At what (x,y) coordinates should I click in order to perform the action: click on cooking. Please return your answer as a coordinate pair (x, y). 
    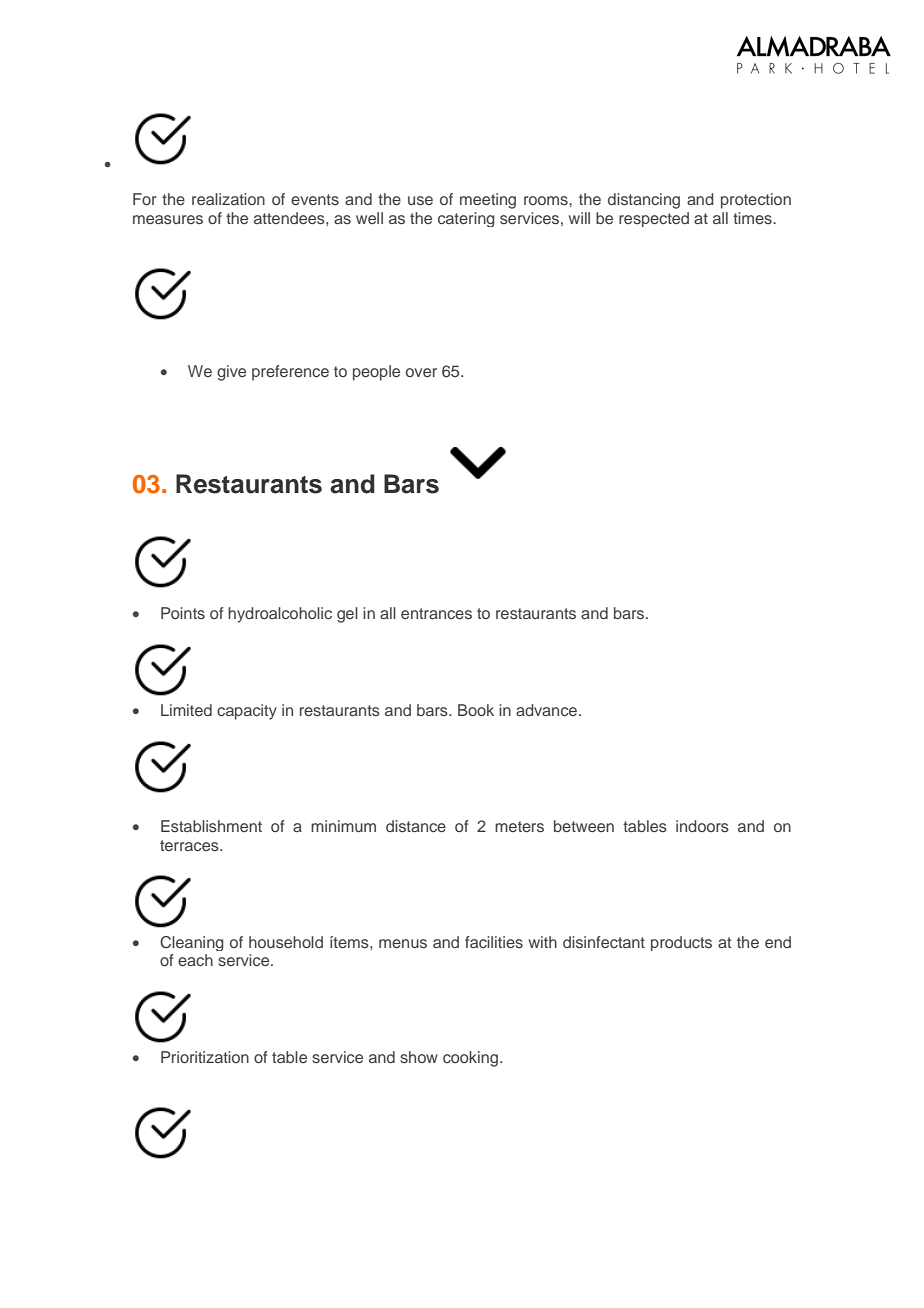
    Looking at the image, I should click on (470, 1059).
